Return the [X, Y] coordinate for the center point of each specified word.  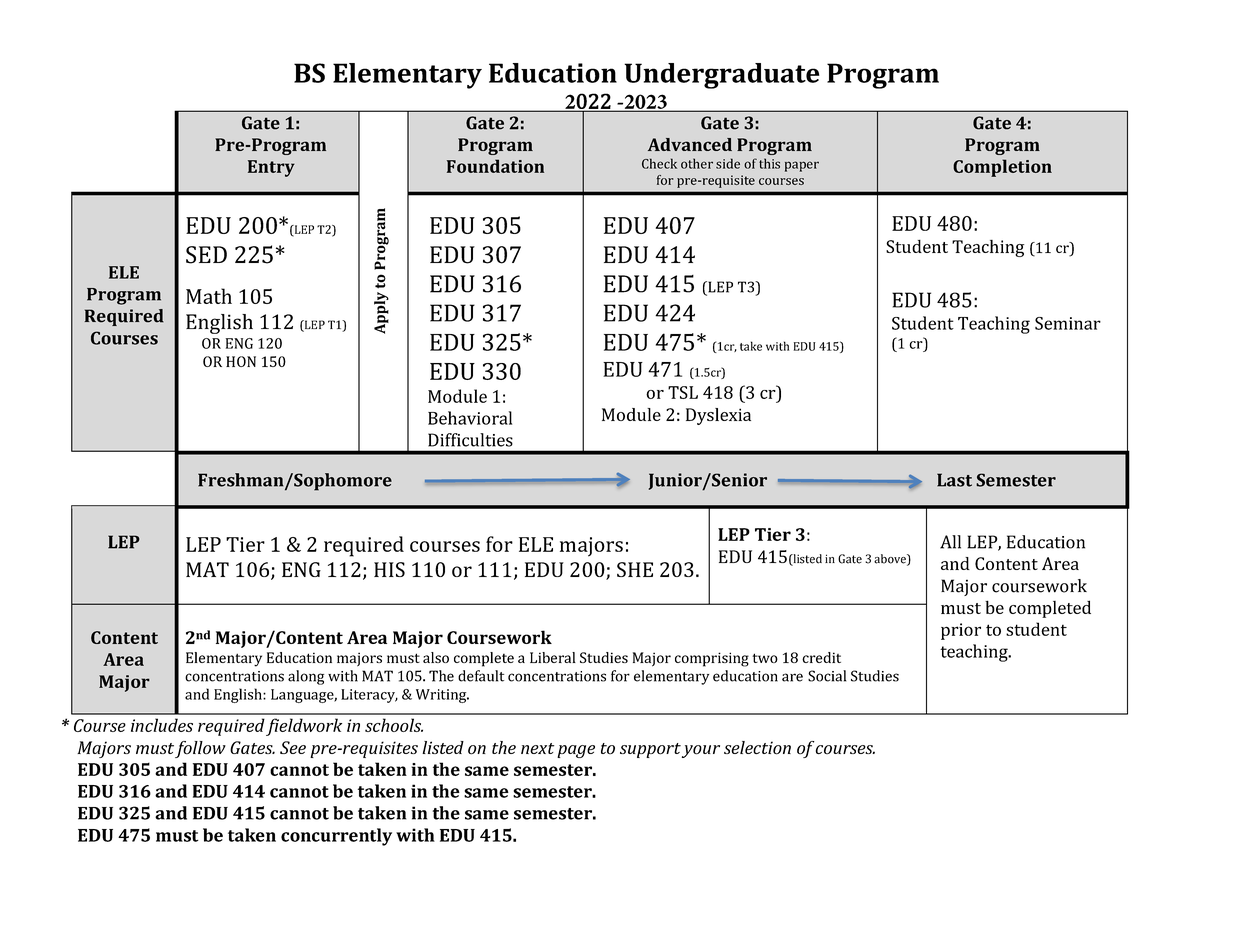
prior [961, 631]
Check [659, 163]
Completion [1002, 168]
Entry [271, 168]
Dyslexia [718, 416]
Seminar [1068, 323]
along [306, 677]
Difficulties [470, 440]
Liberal [553, 657]
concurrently [336, 837]
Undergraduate [722, 76]
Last [954, 480]
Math [209, 296]
